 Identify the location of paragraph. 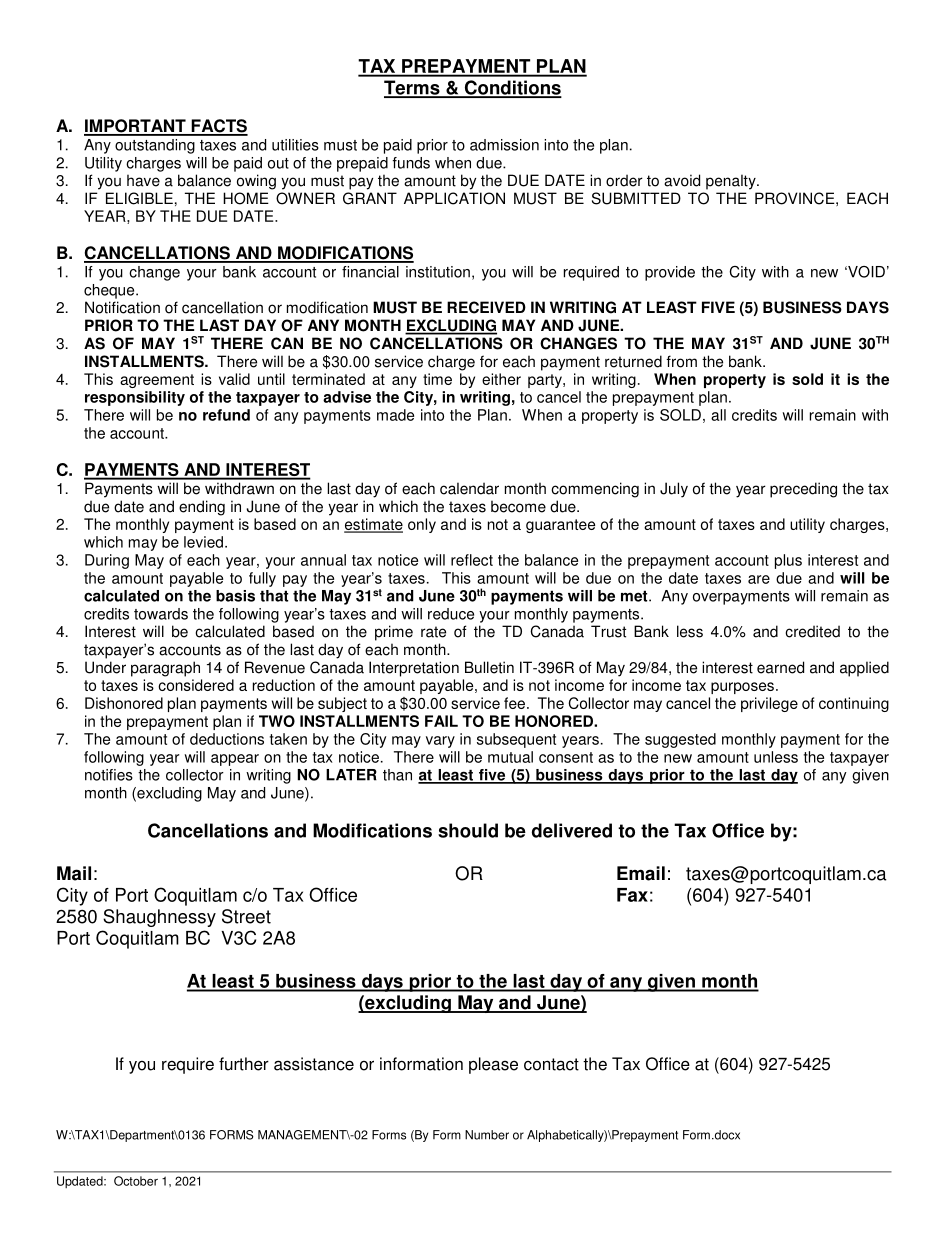
(165, 669).
